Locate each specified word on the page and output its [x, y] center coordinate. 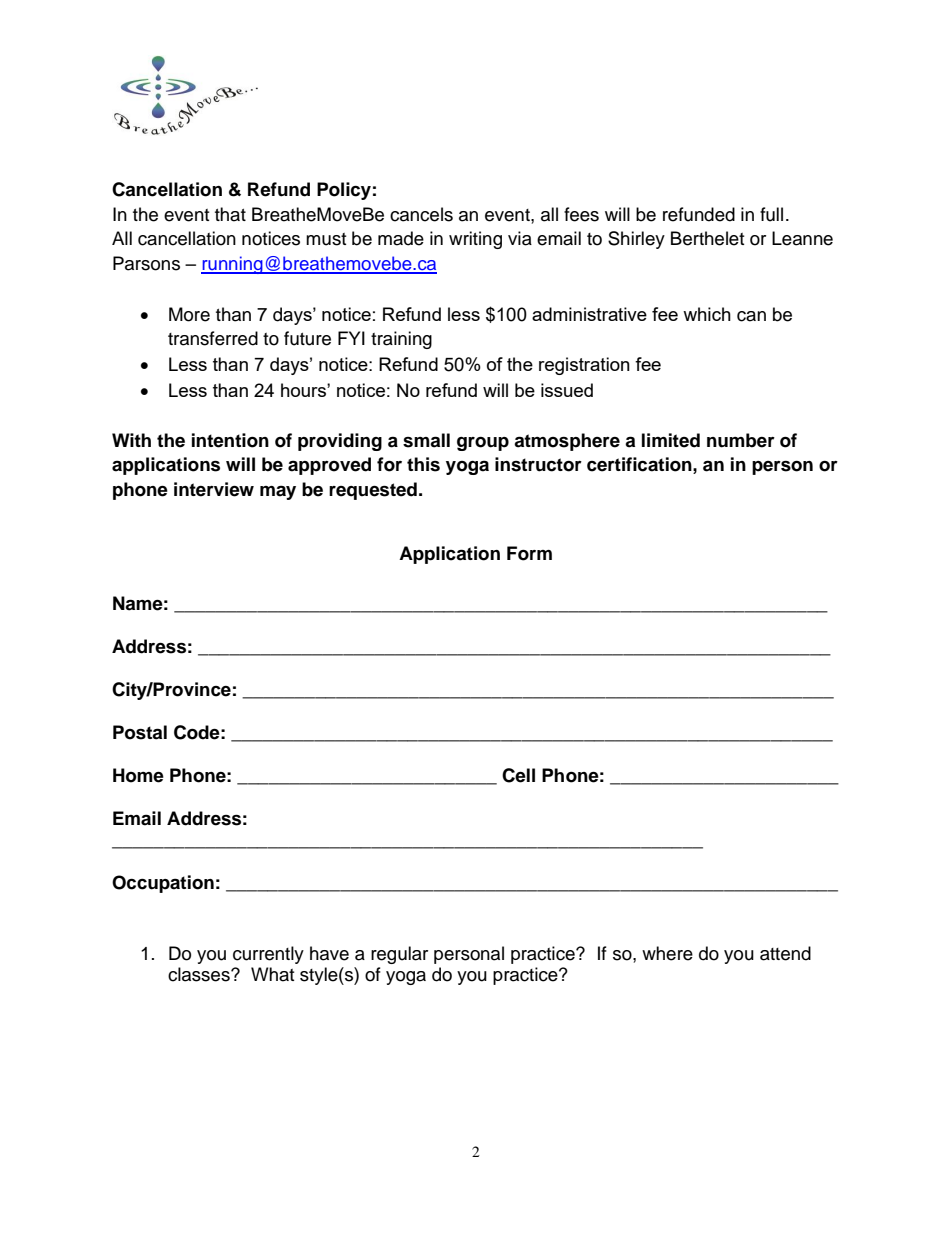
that [230, 214]
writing [475, 240]
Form [529, 553]
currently [268, 955]
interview [214, 489]
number [741, 440]
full [771, 214]
